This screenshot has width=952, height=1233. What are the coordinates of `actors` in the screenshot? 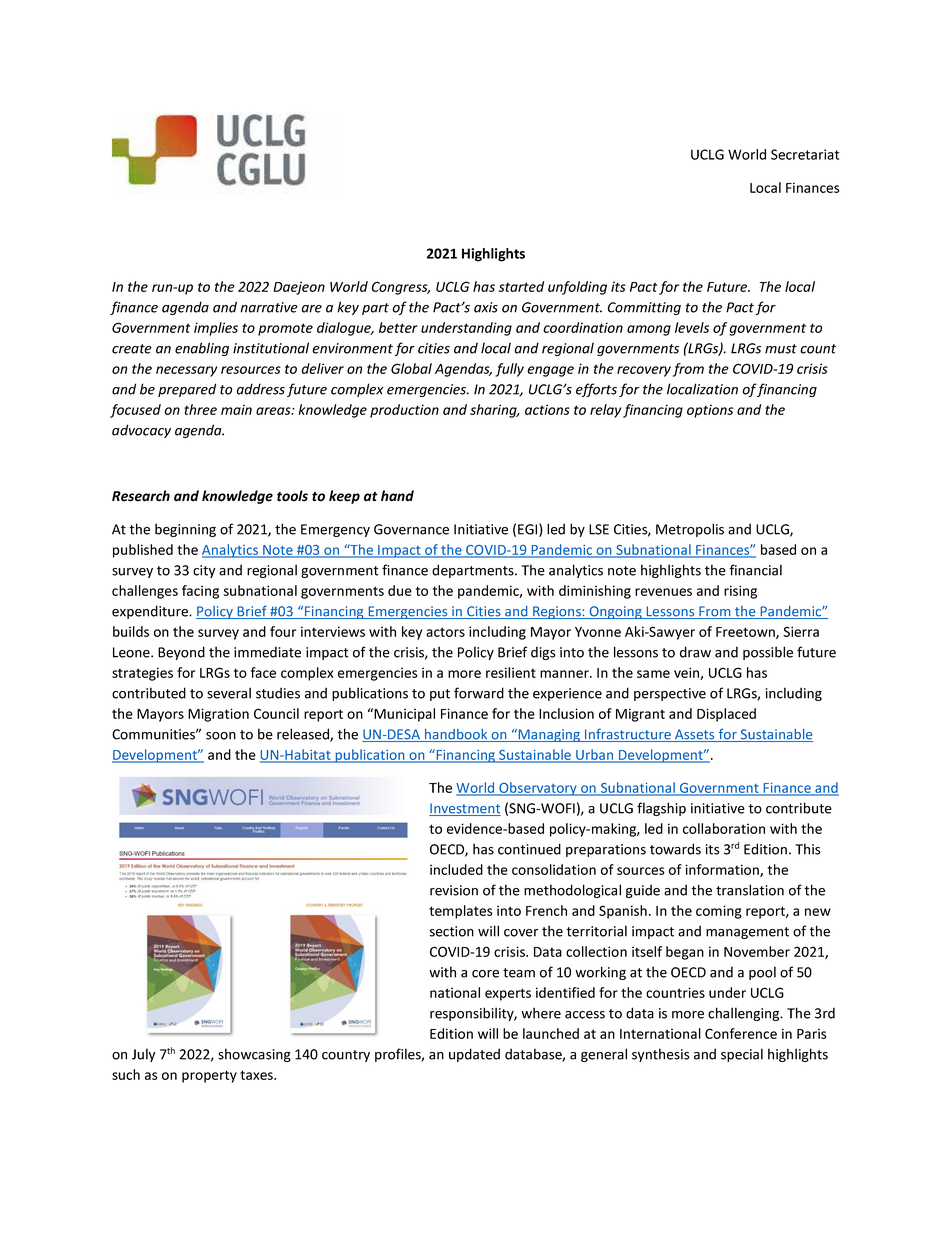 It's located at (445, 632).
